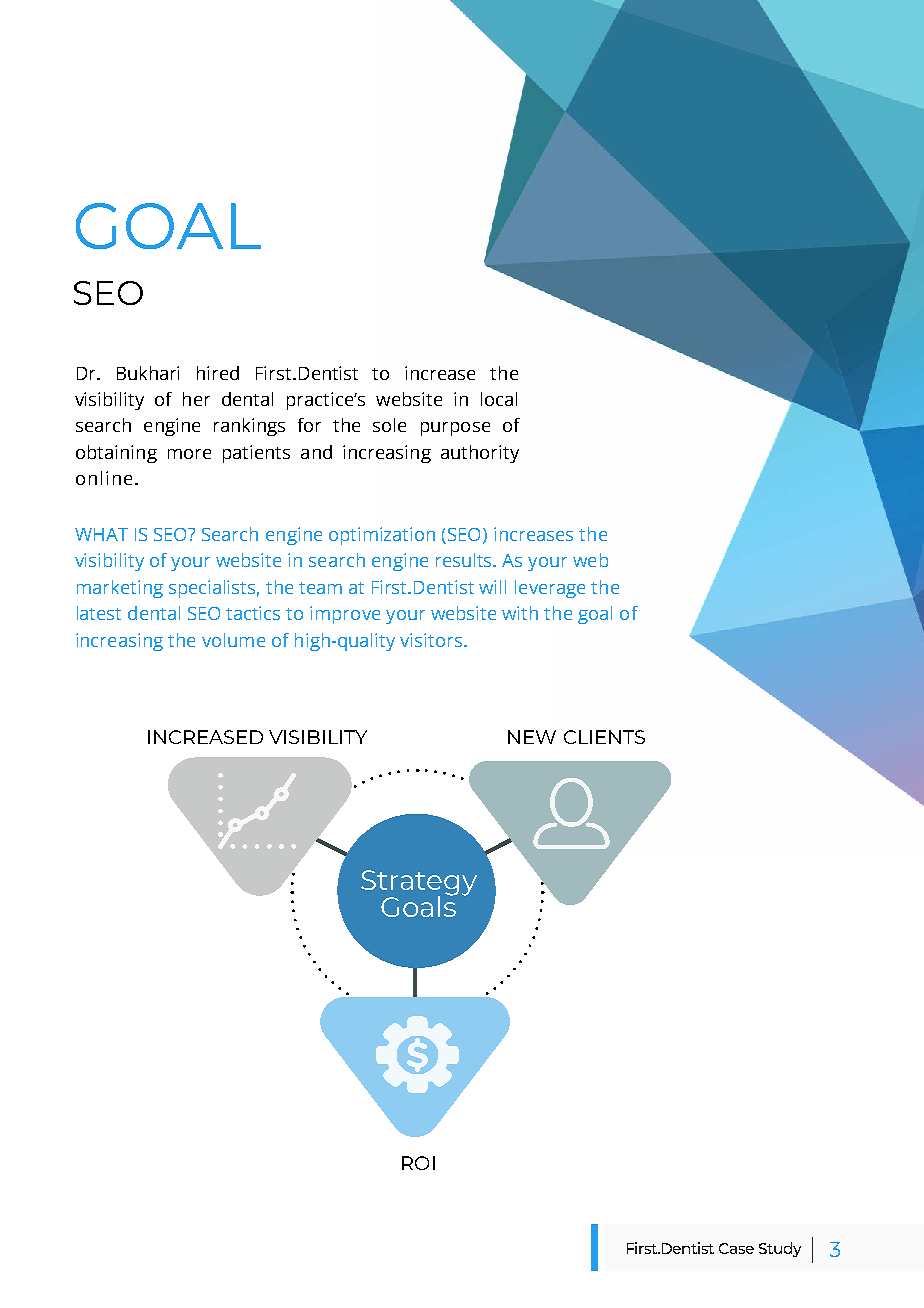 The image size is (924, 1308). I want to click on Case, so click(736, 1248).
